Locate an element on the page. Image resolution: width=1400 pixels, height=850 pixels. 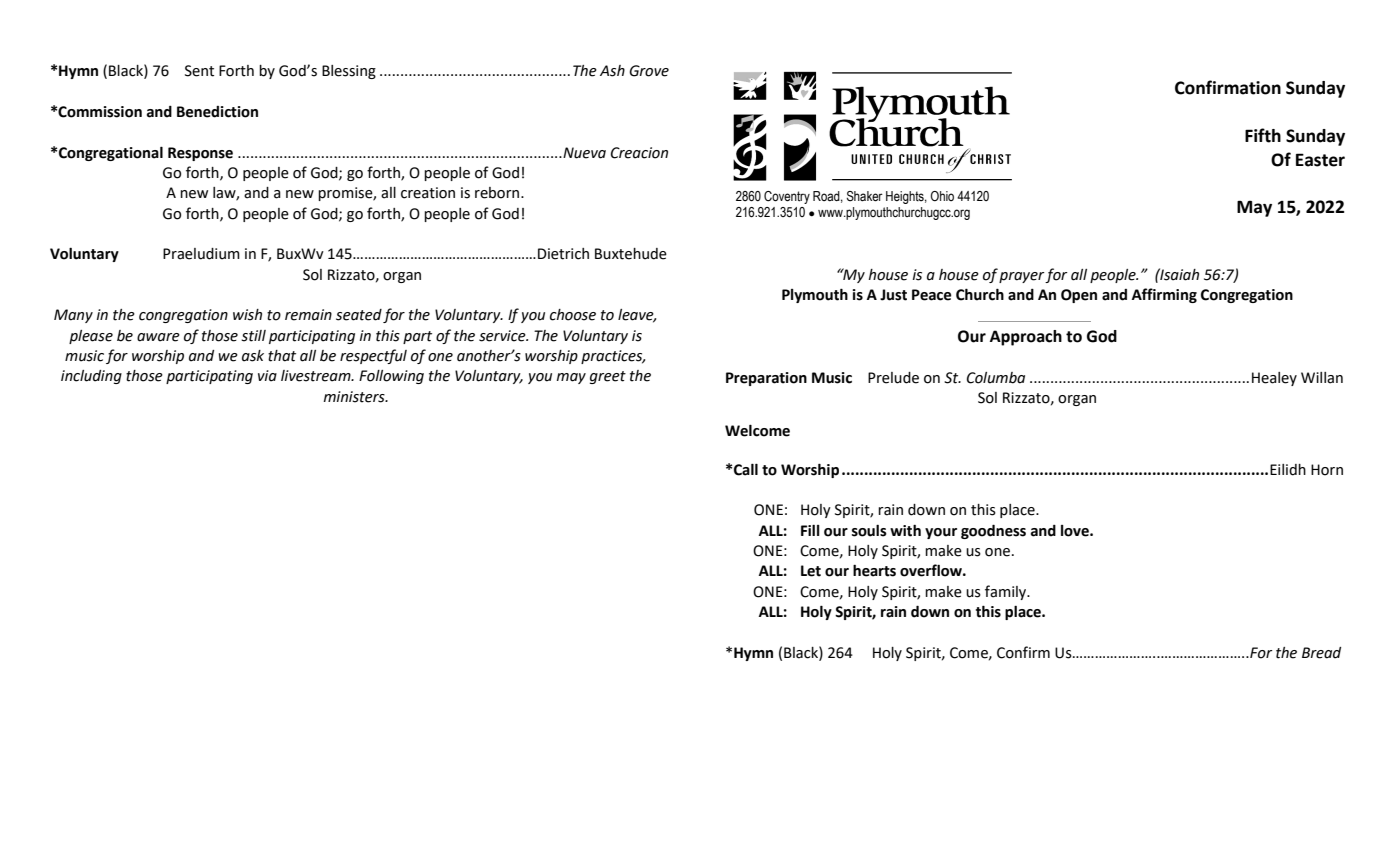
ask is located at coordinates (253, 356).
